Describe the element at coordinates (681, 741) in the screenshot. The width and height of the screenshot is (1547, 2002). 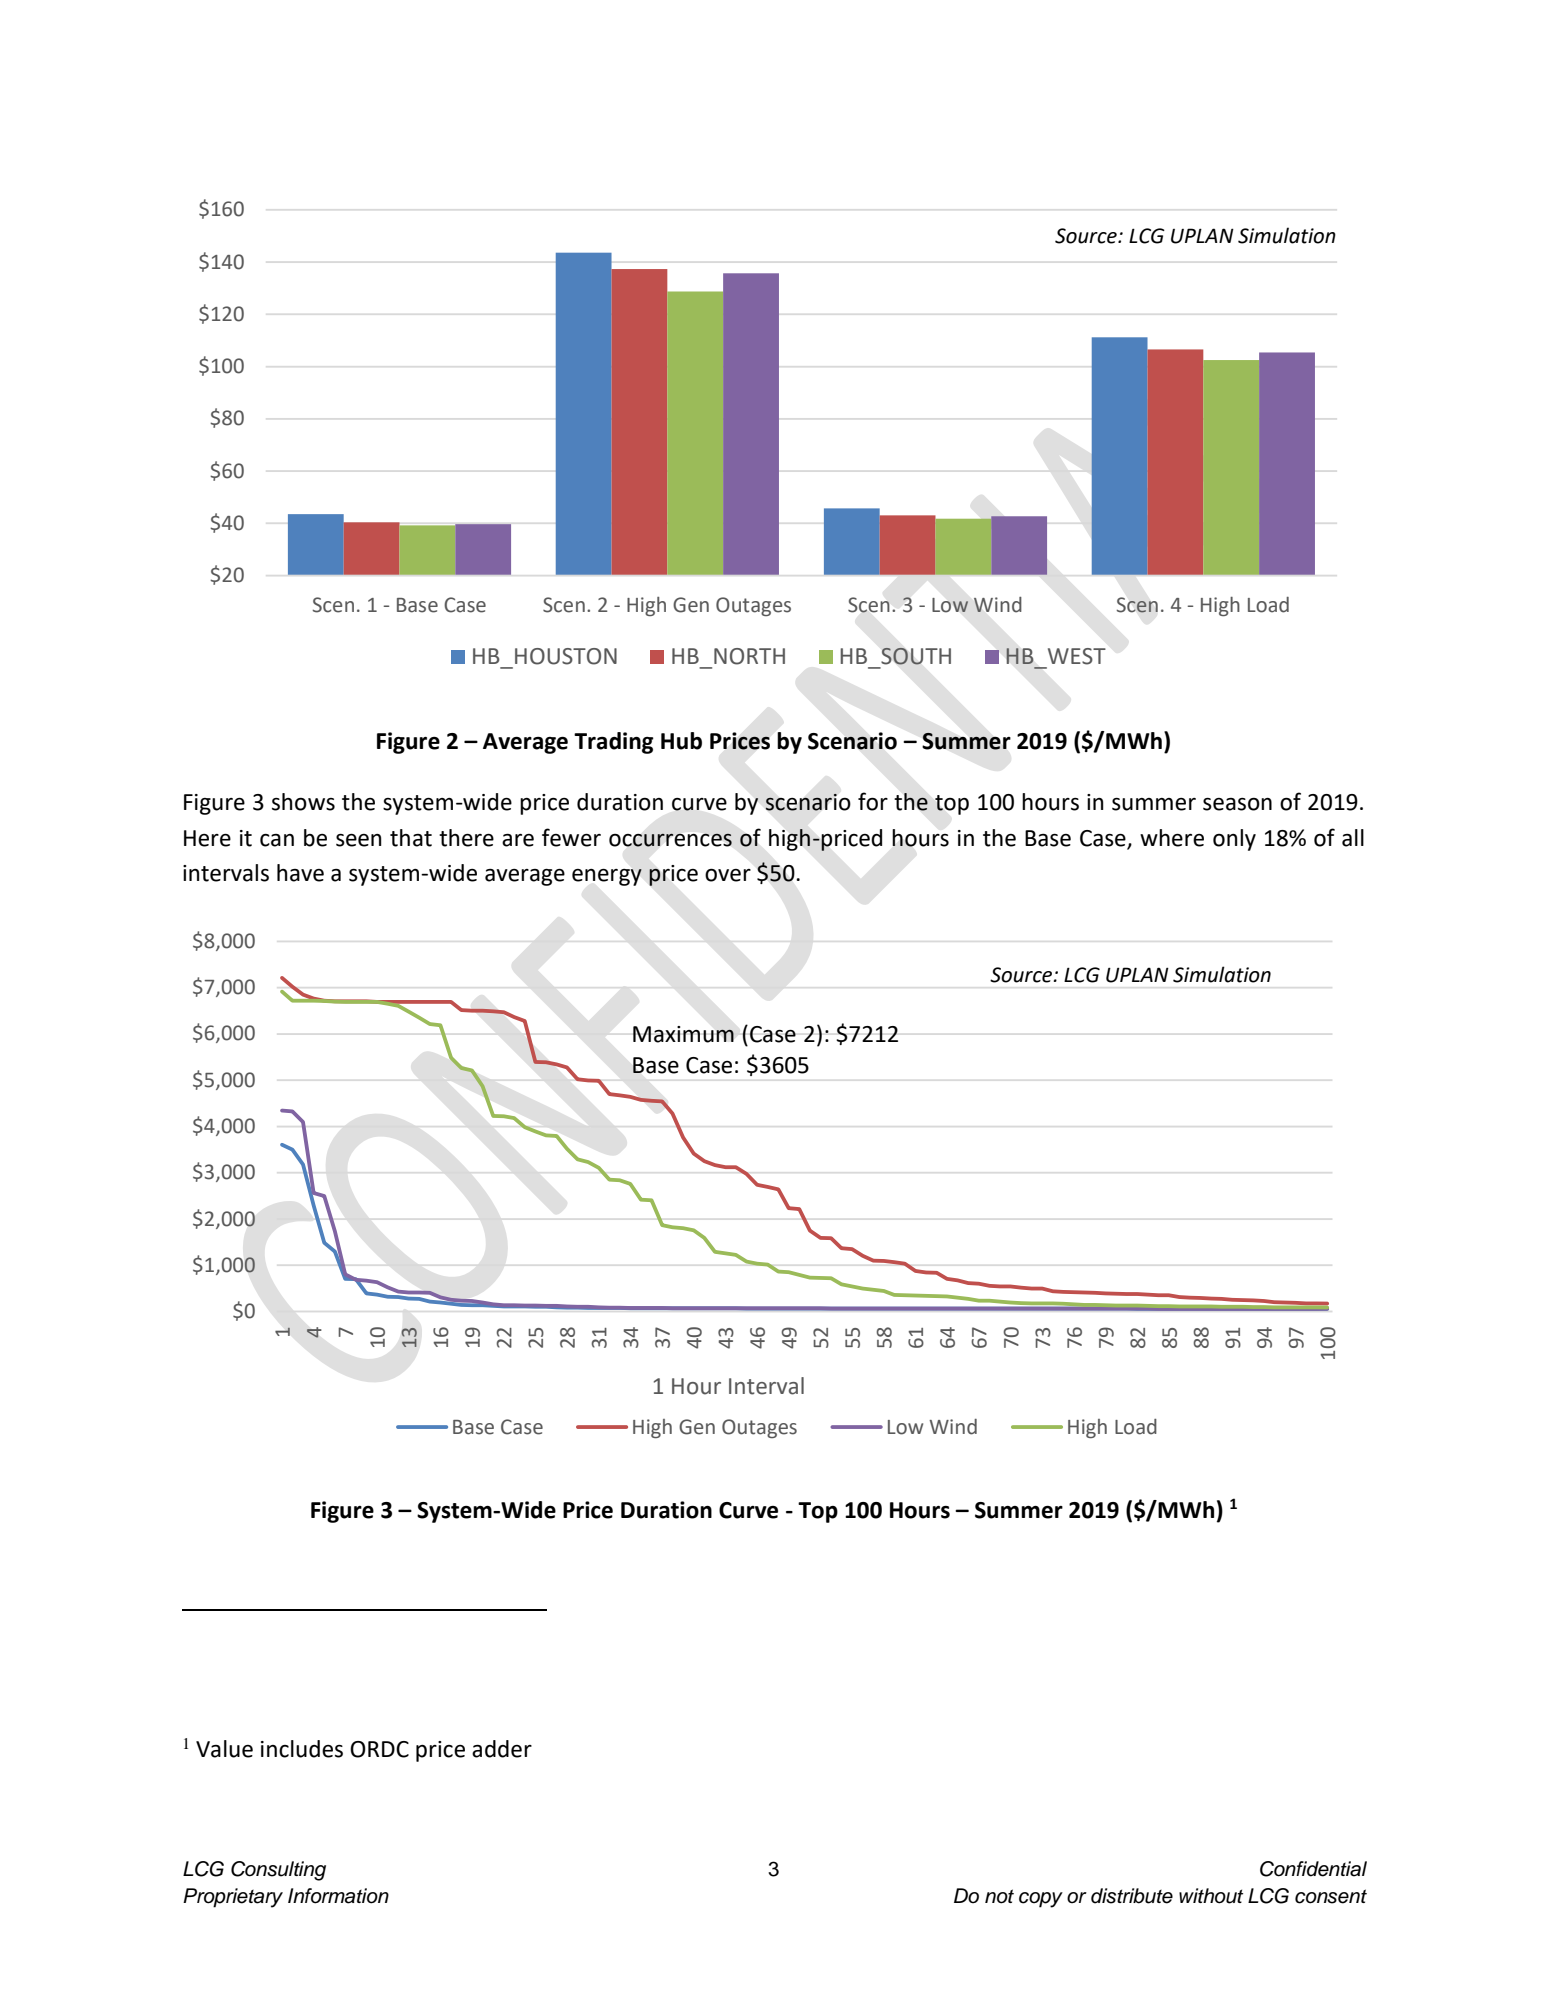
I see `Hub` at that location.
